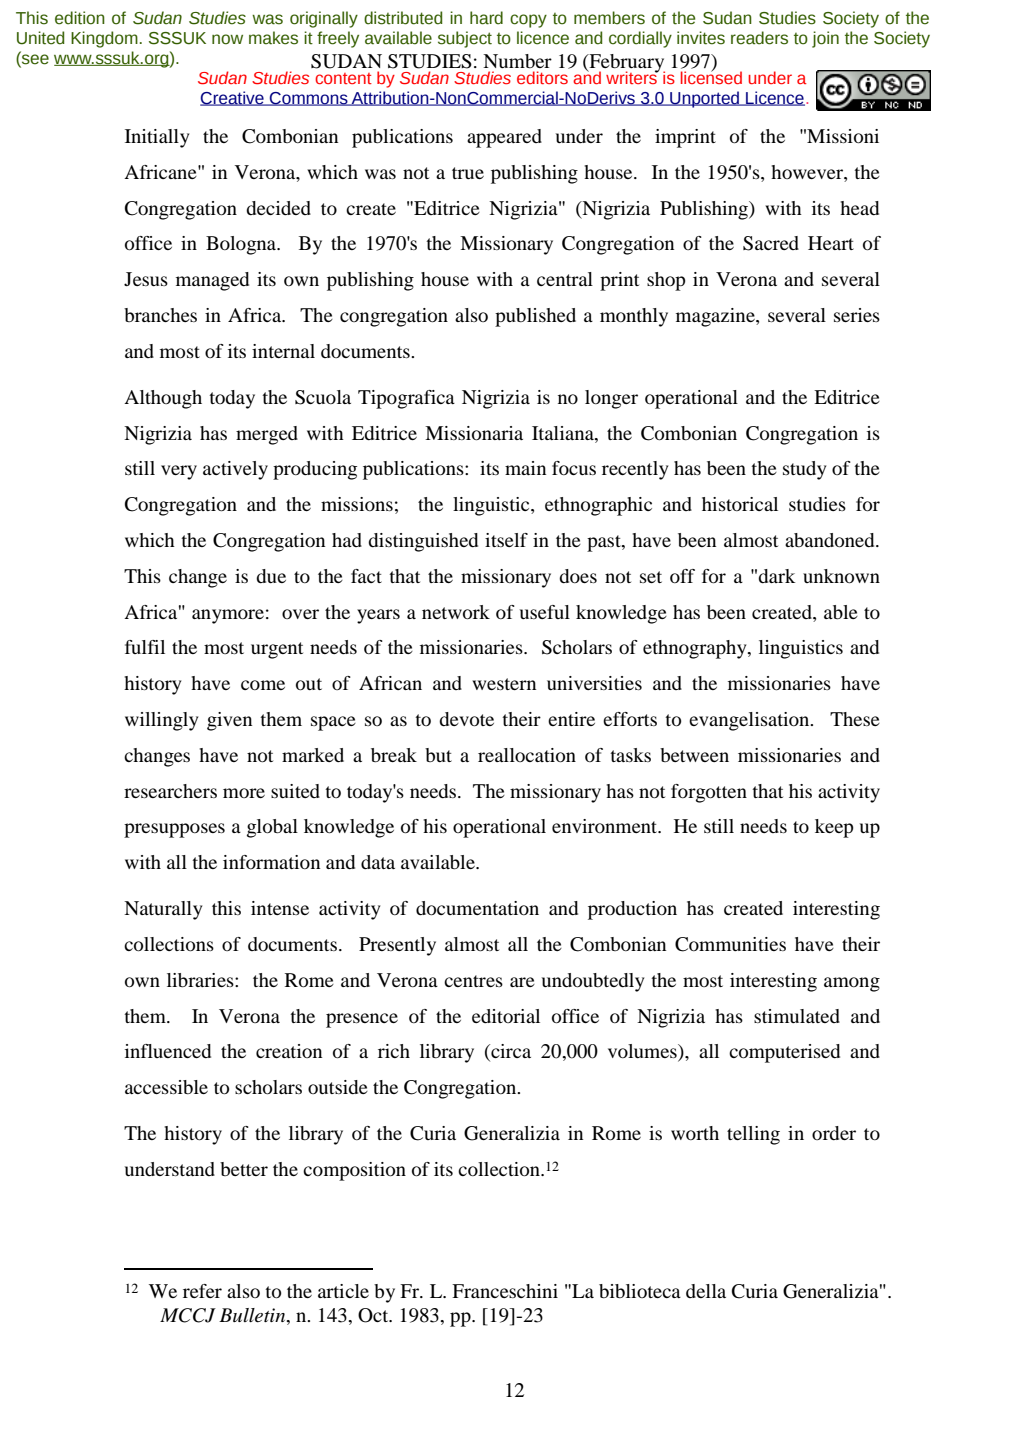 The image size is (1028, 1455). What do you see at coordinates (202, 1291) in the screenshot?
I see `refer` at bounding box center [202, 1291].
